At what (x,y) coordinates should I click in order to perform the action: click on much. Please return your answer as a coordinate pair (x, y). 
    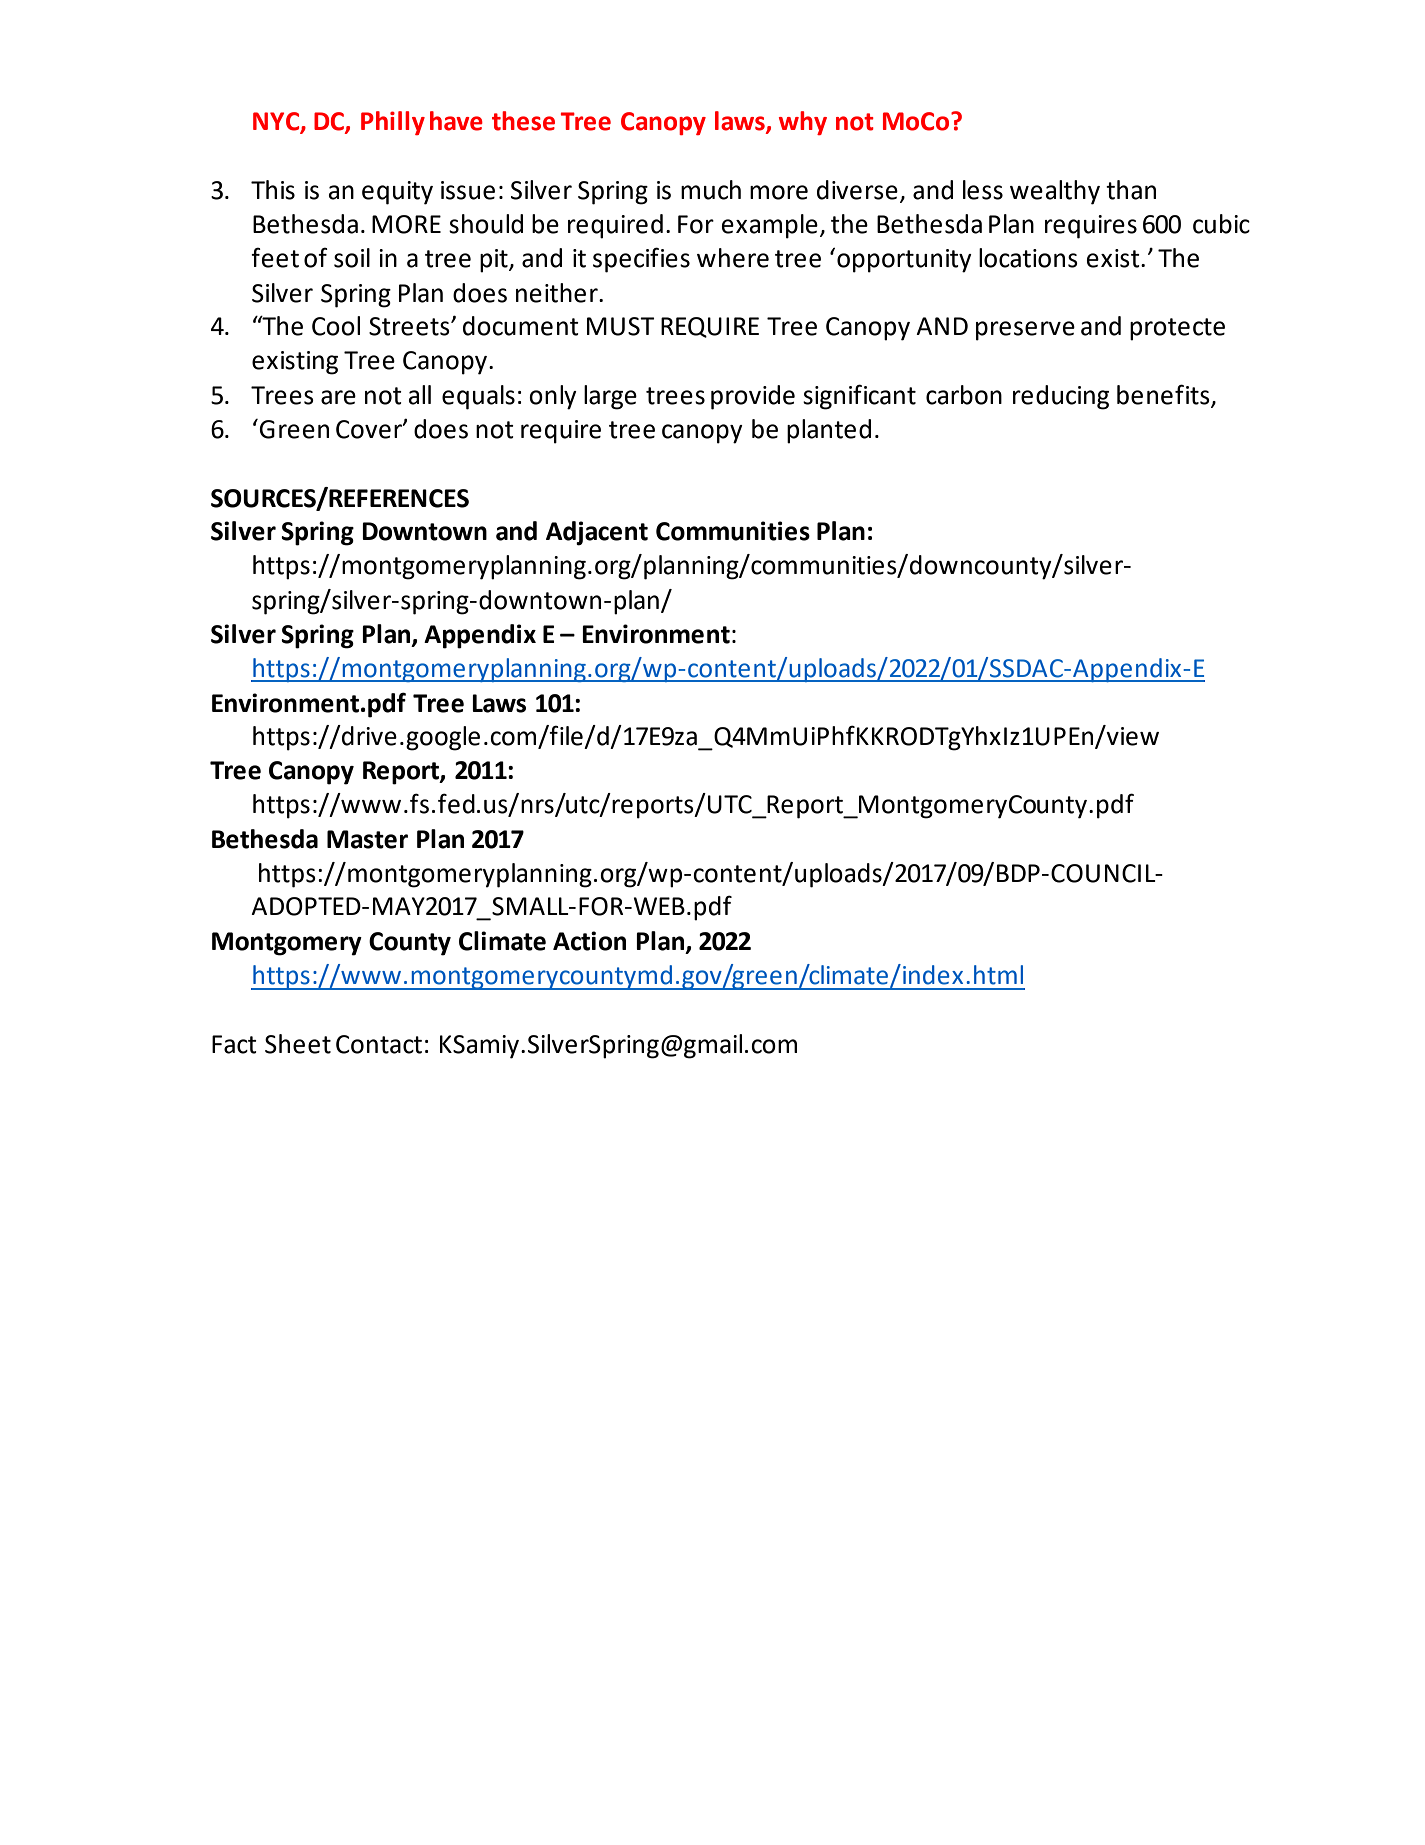
    Looking at the image, I should click on (711, 190).
